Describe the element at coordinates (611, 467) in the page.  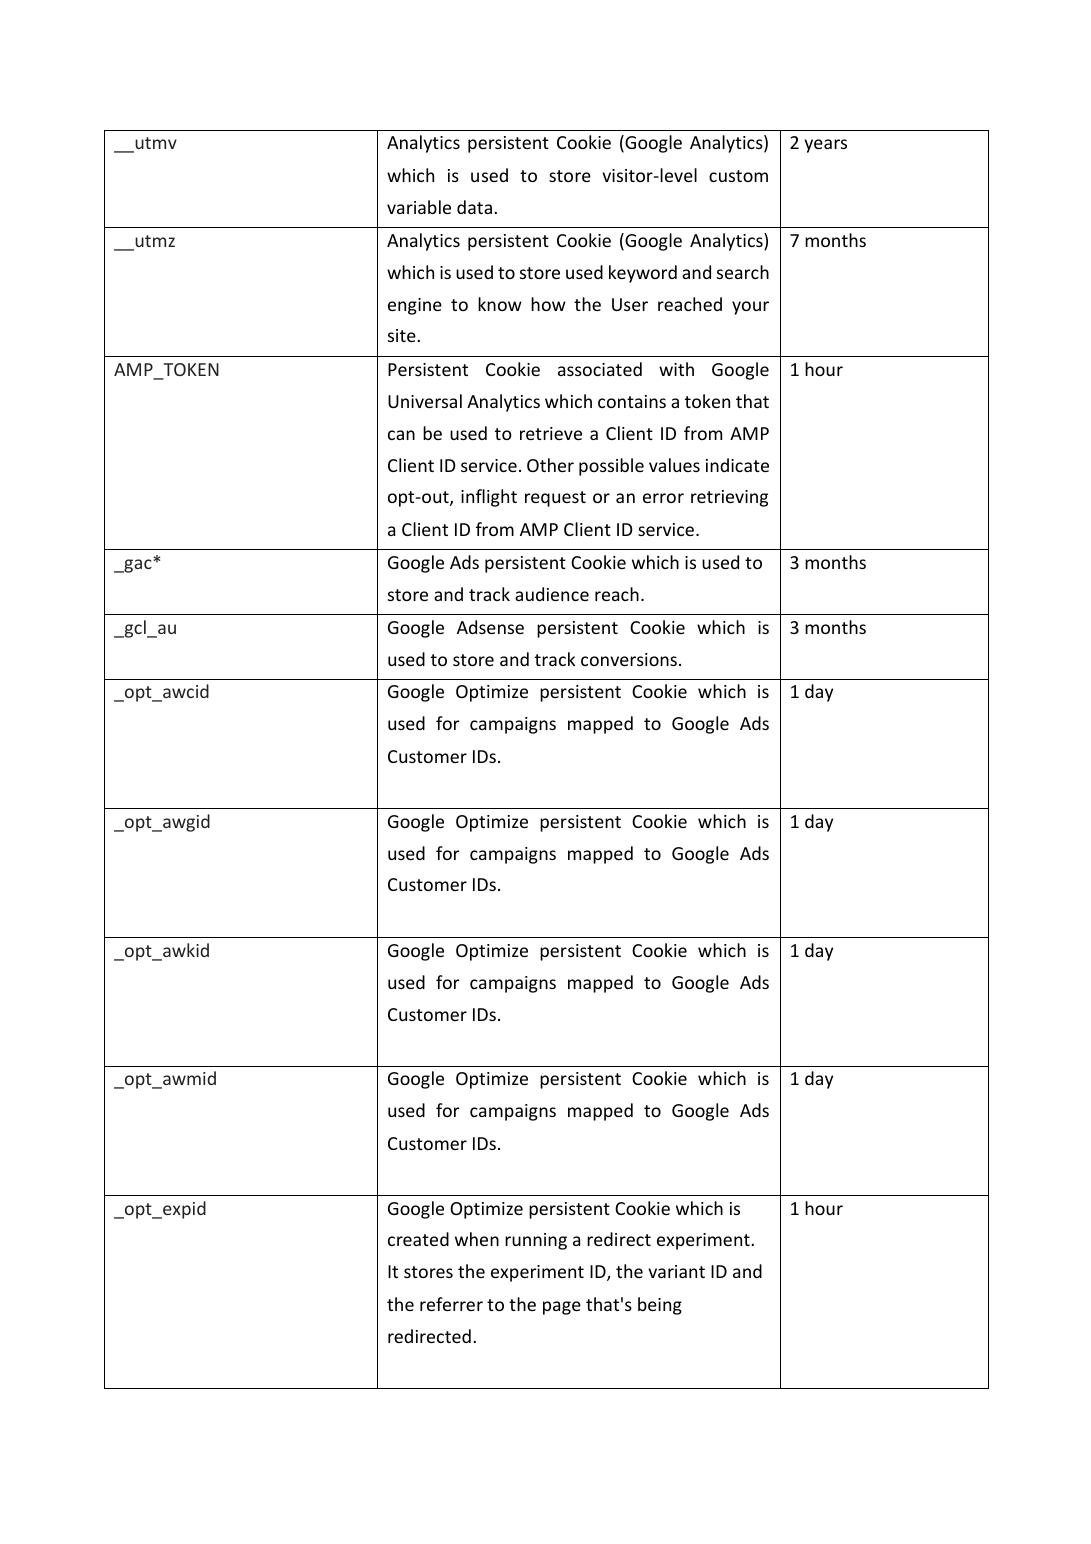
I see `possible` at that location.
